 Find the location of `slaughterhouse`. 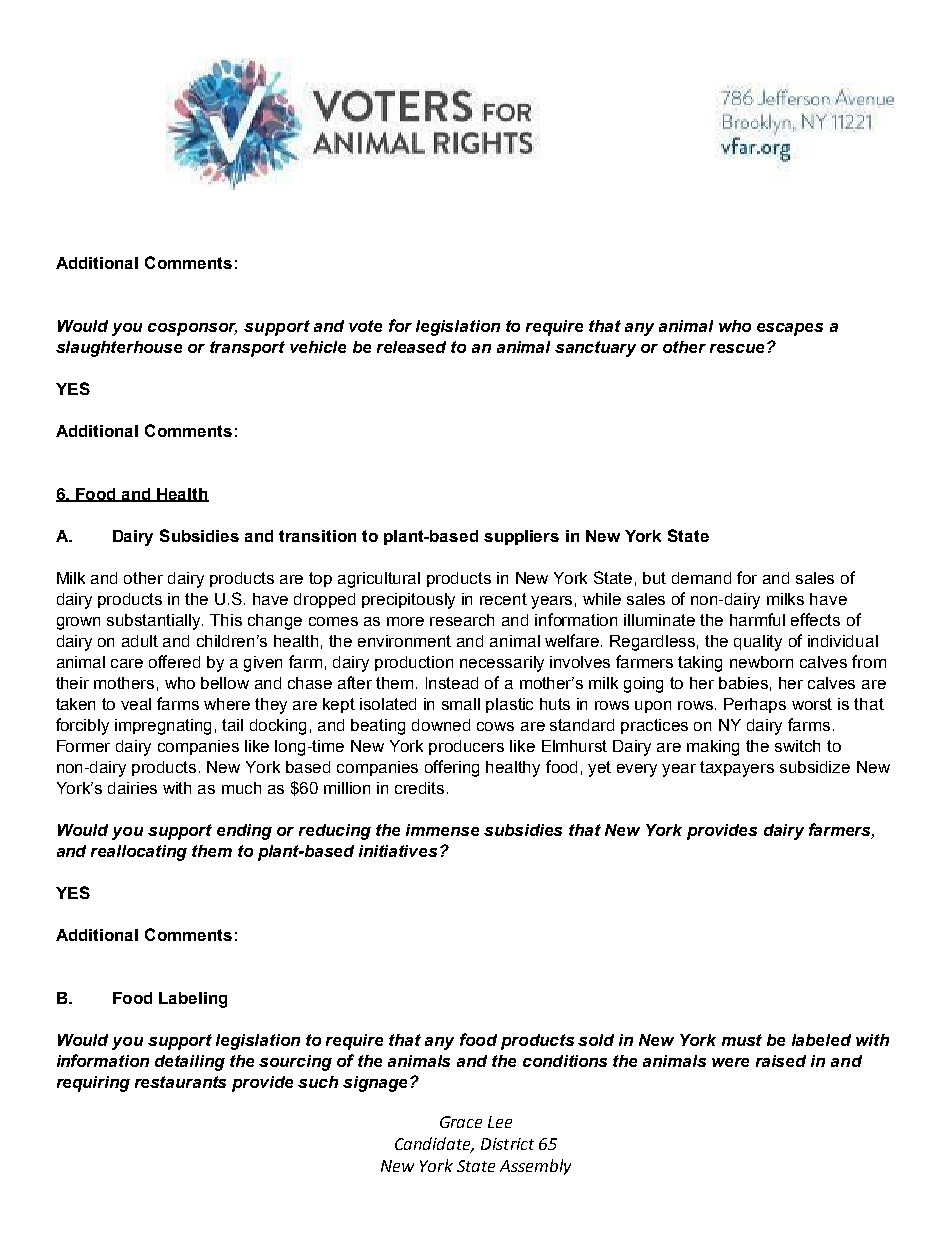

slaughterhouse is located at coordinates (119, 349).
